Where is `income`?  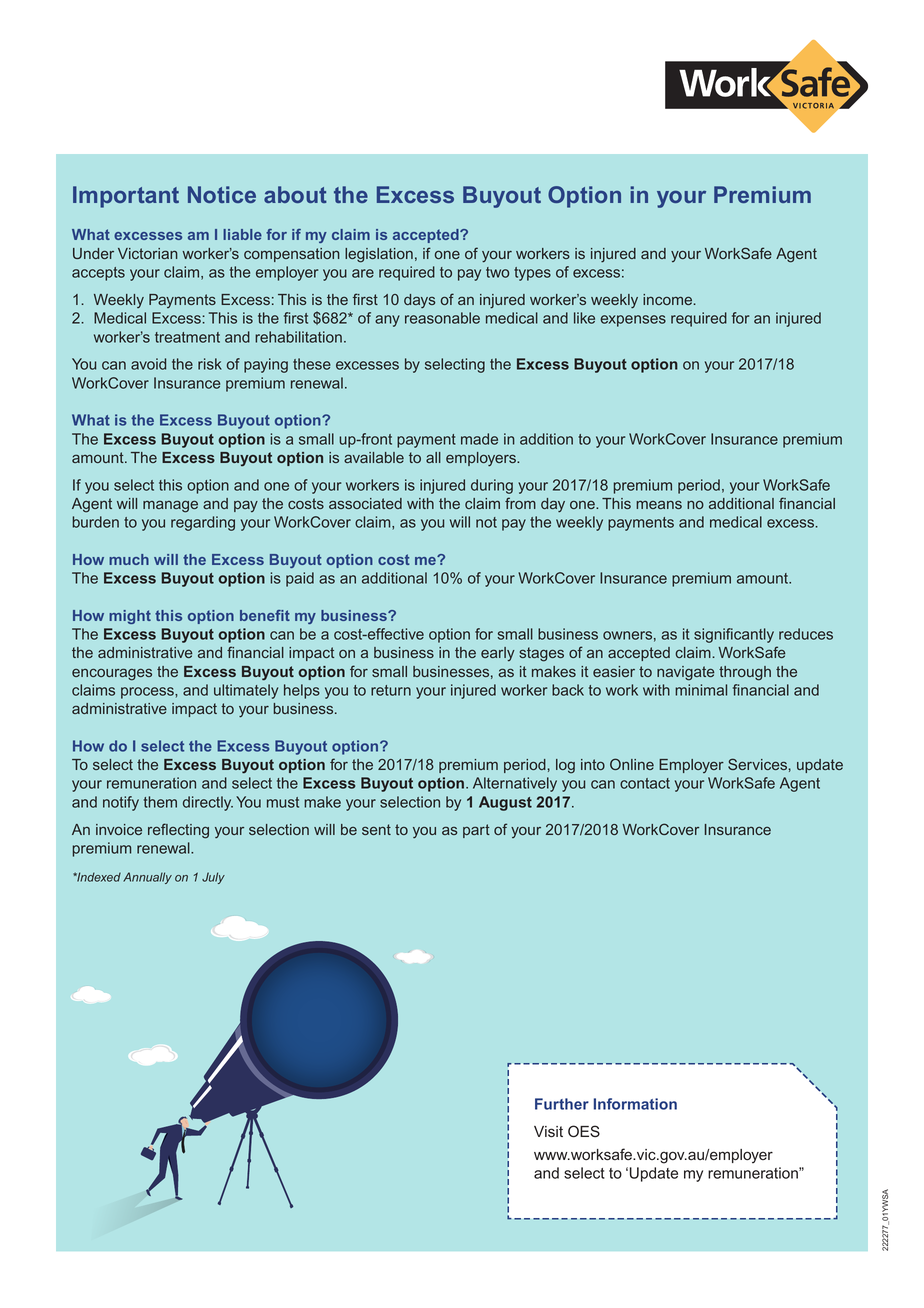 income is located at coordinates (669, 299).
